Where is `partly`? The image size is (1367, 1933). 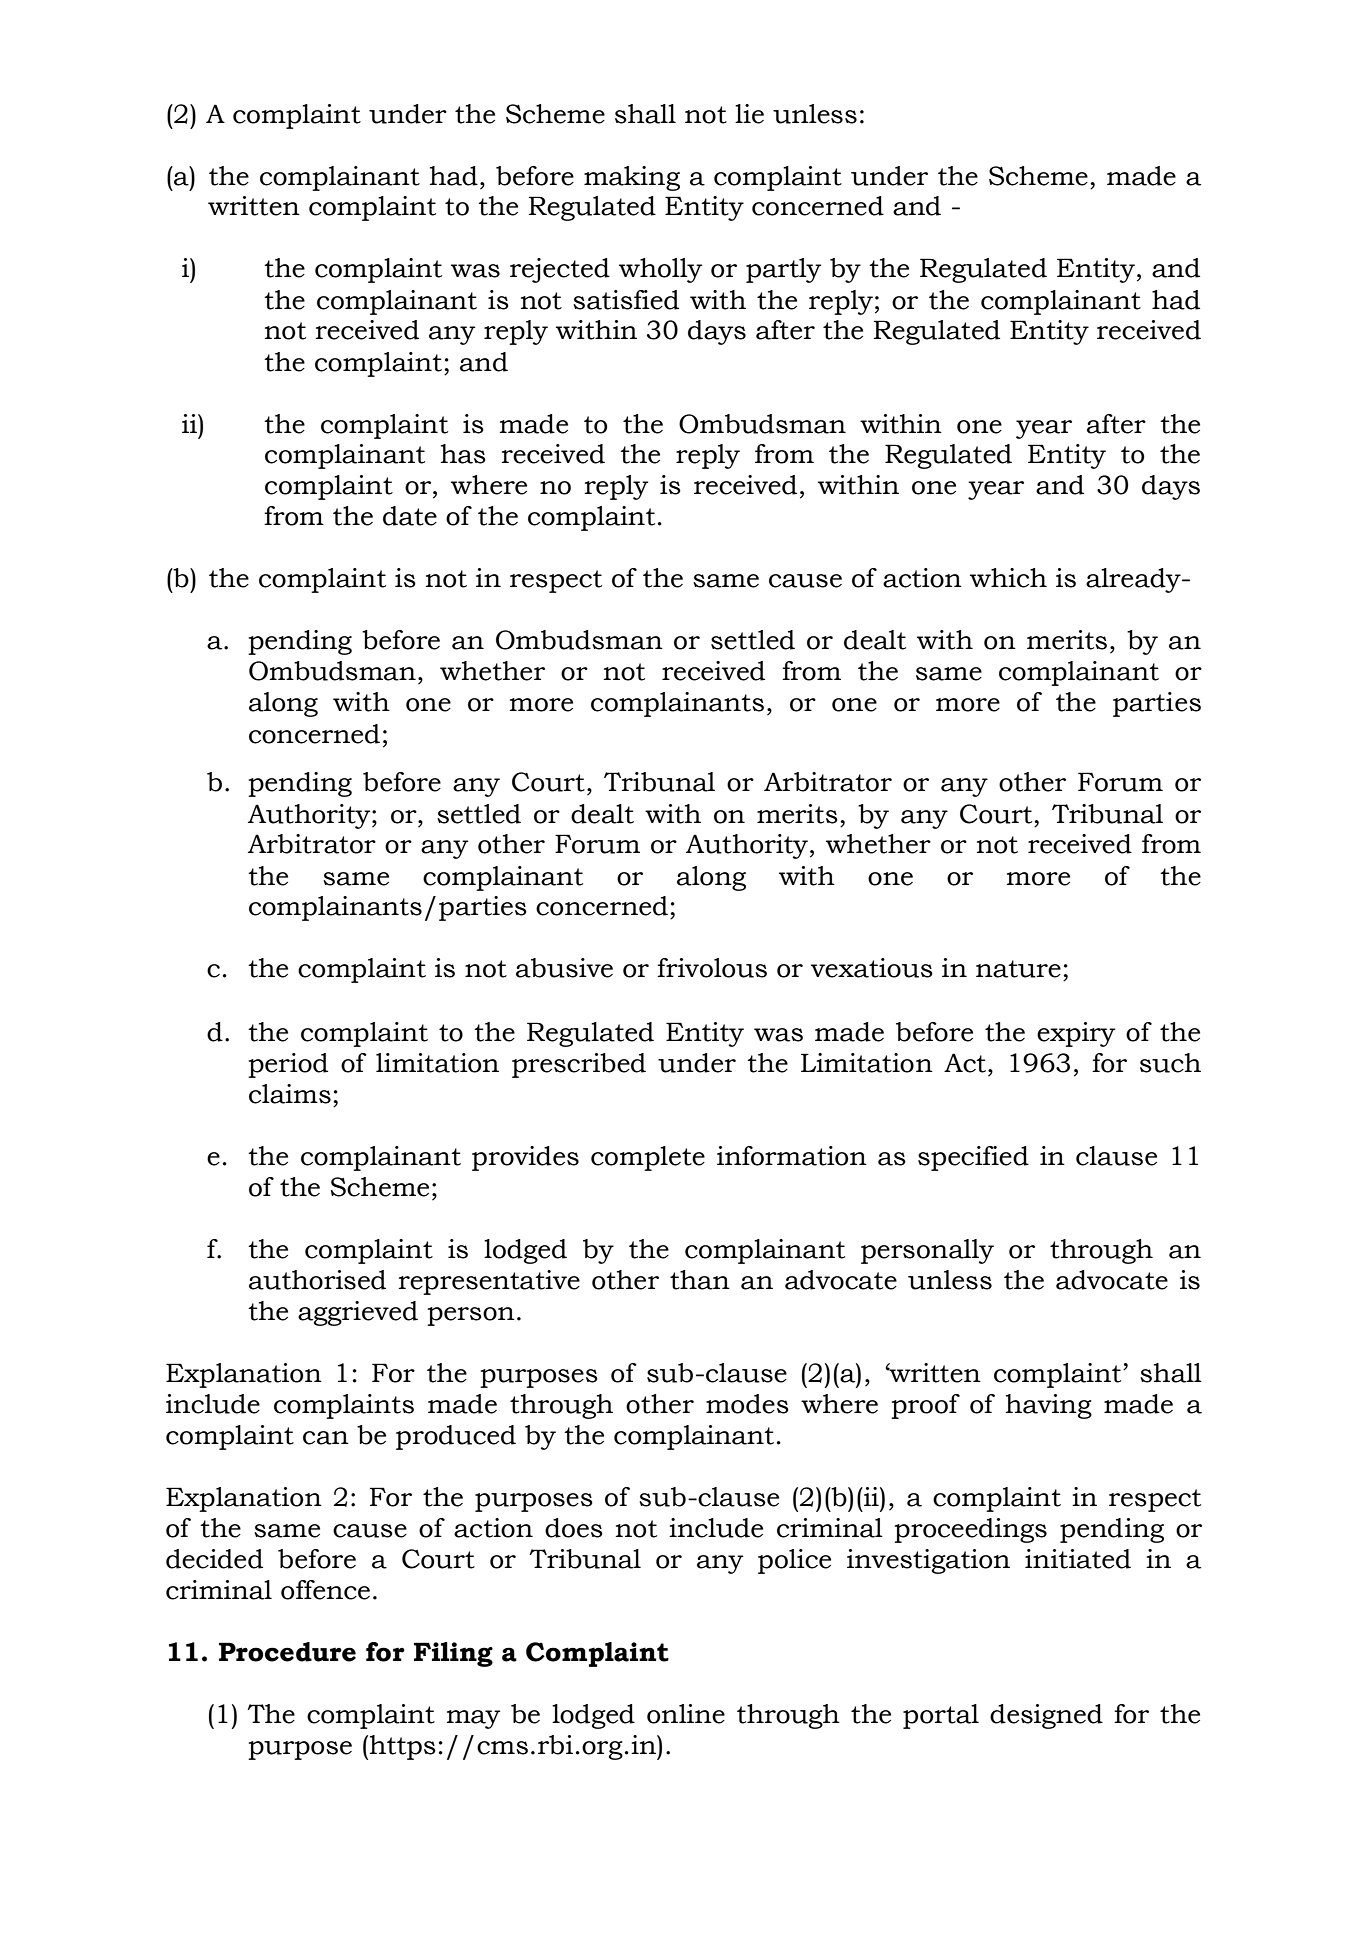 partly is located at coordinates (783, 270).
